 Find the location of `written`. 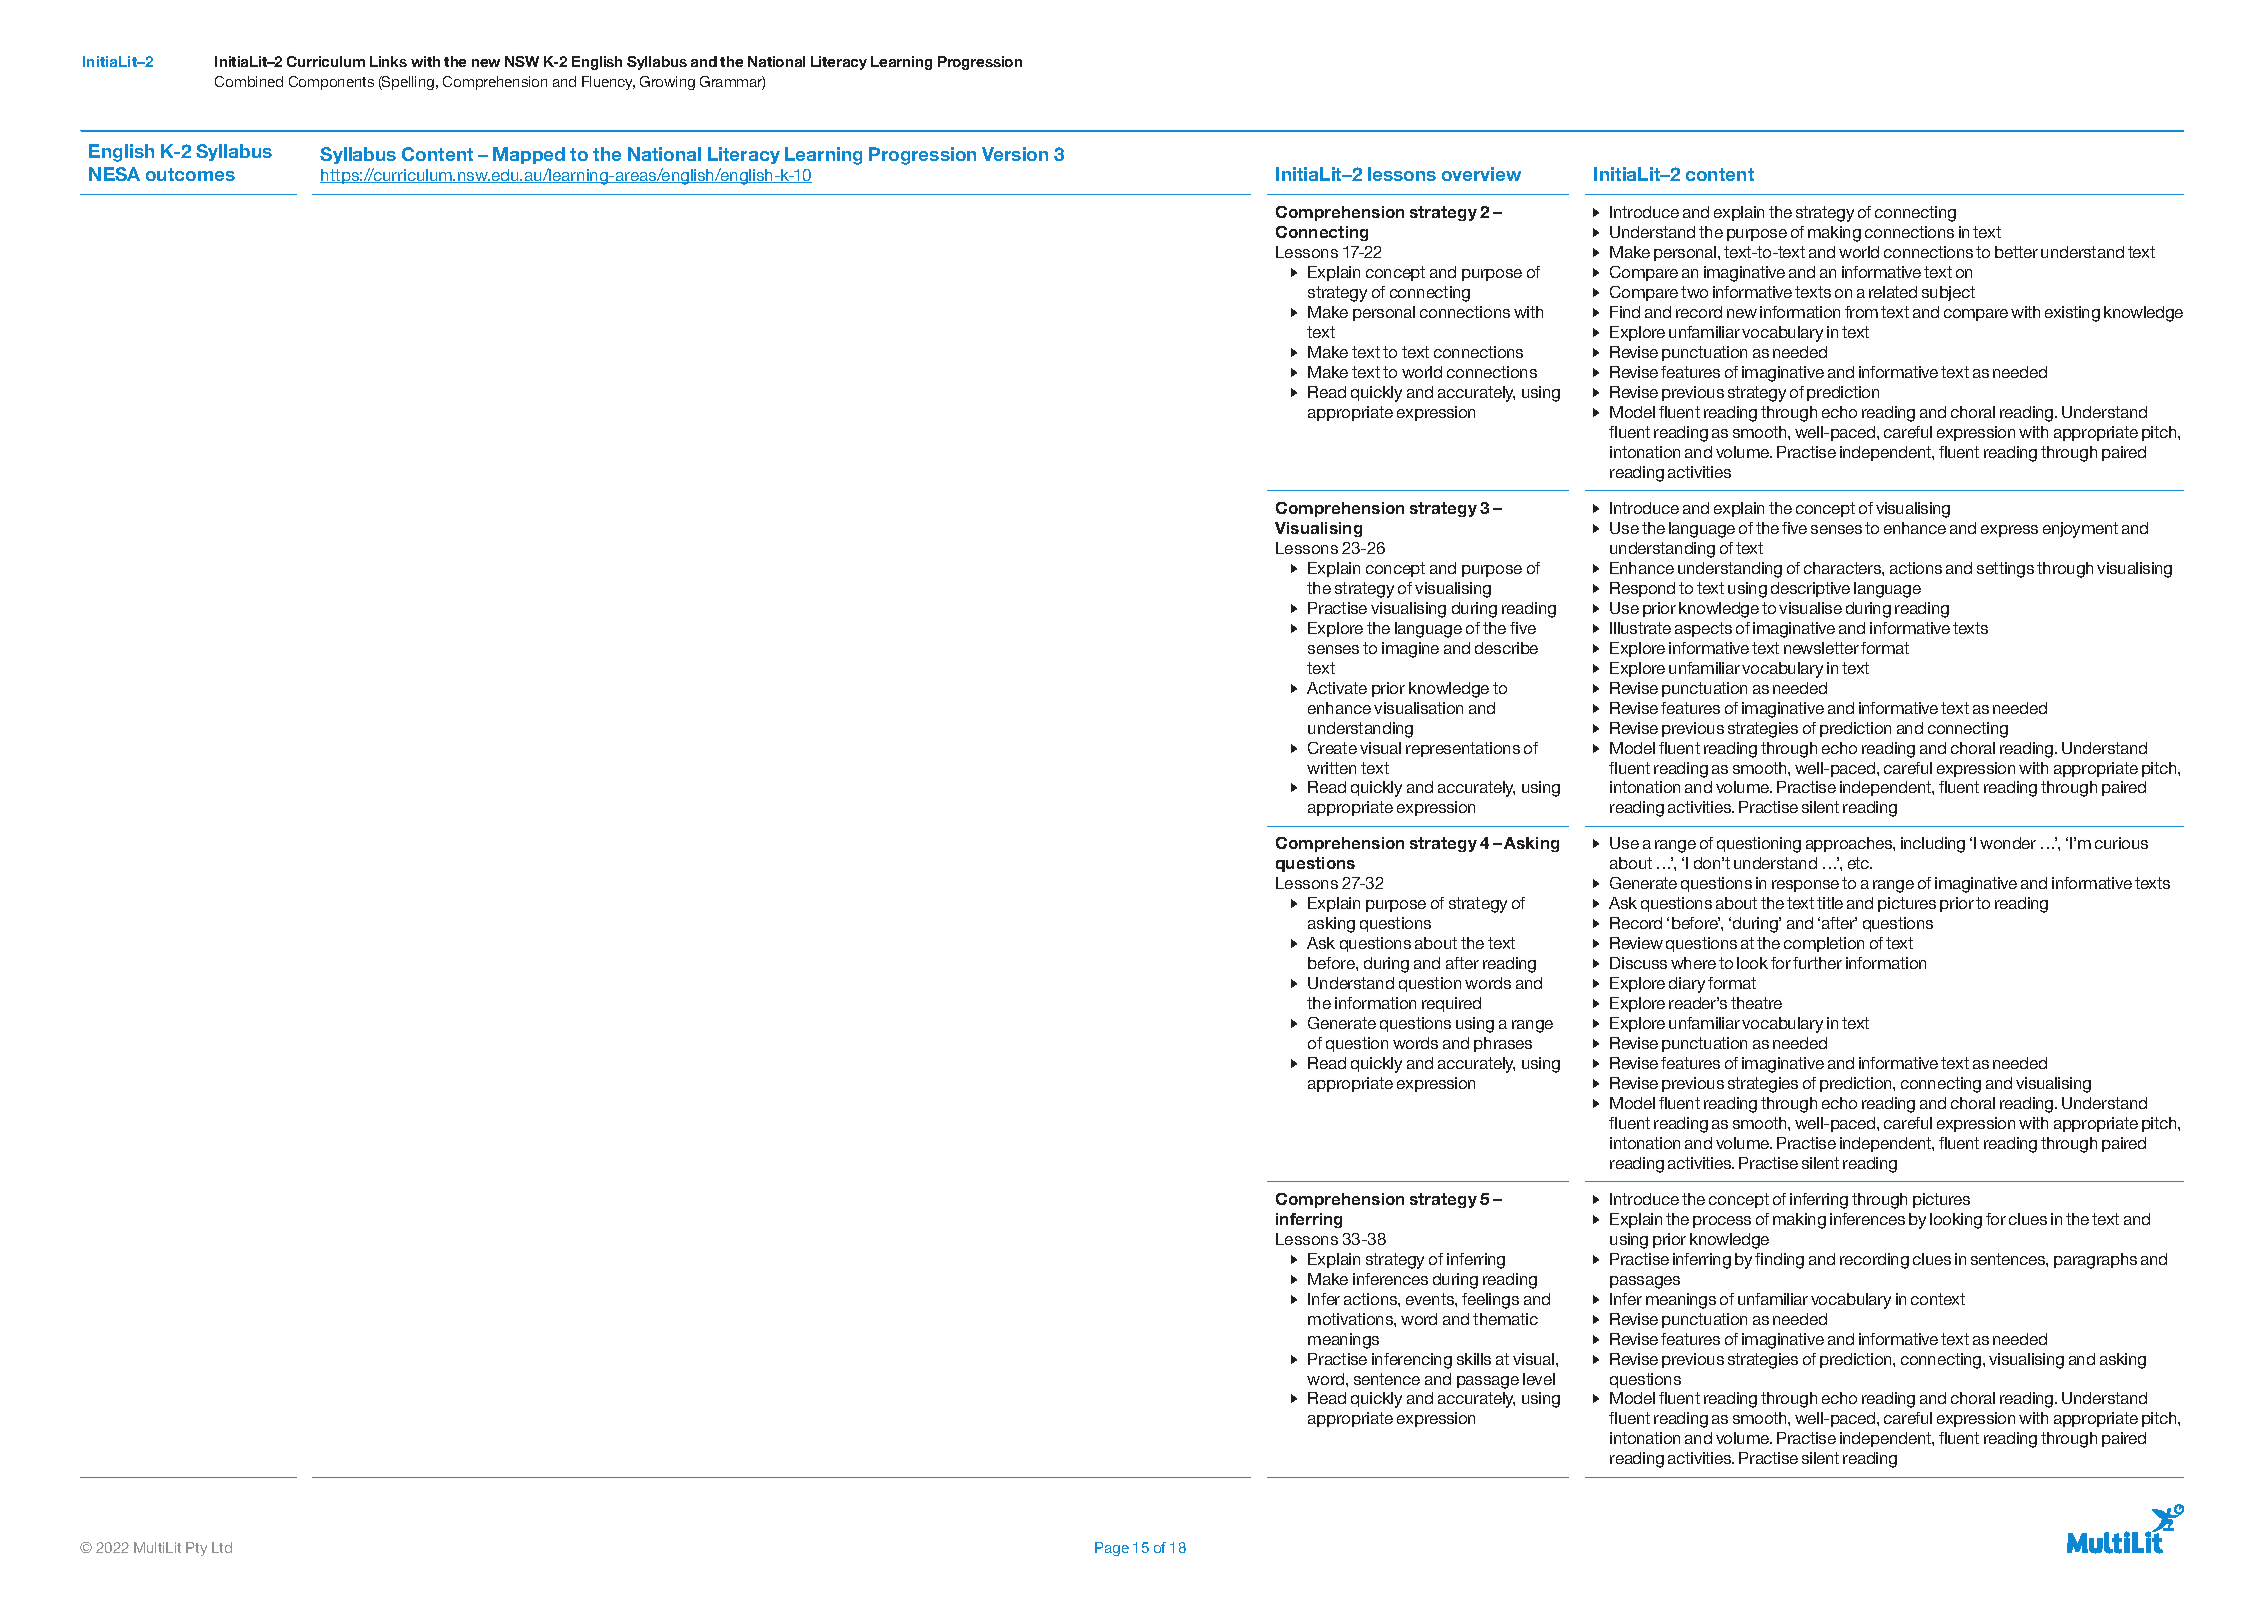

written is located at coordinates (1331, 768).
